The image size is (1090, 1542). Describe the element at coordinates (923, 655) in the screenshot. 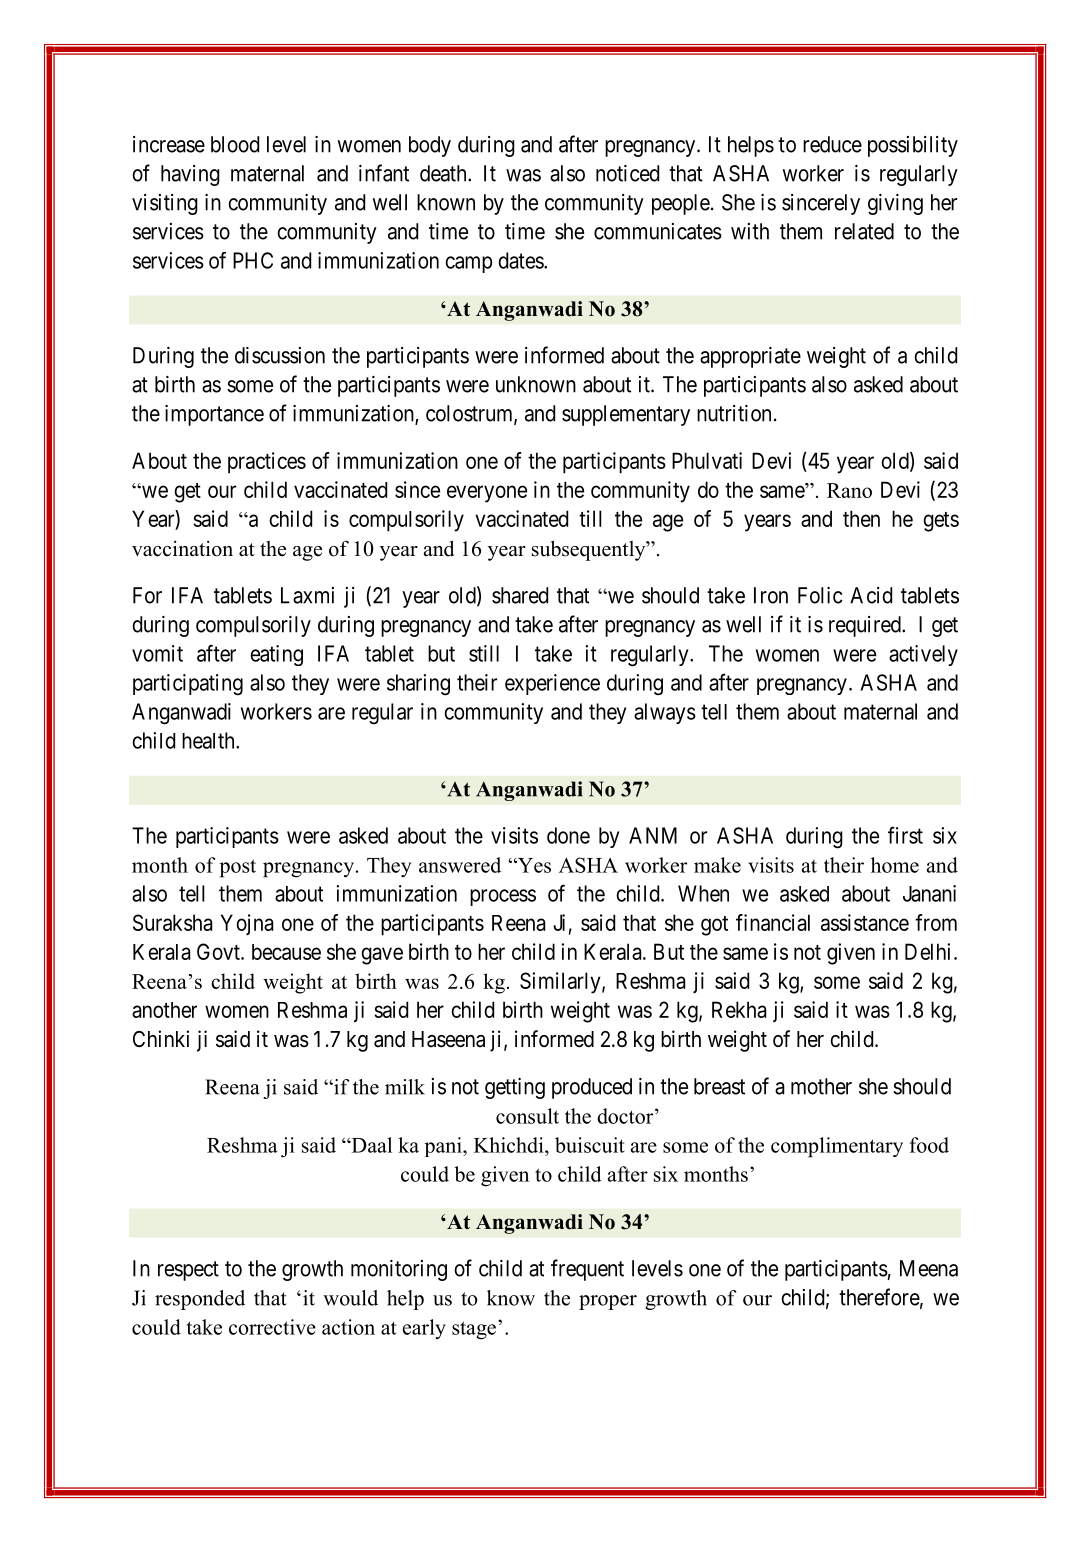

I see `actively` at that location.
